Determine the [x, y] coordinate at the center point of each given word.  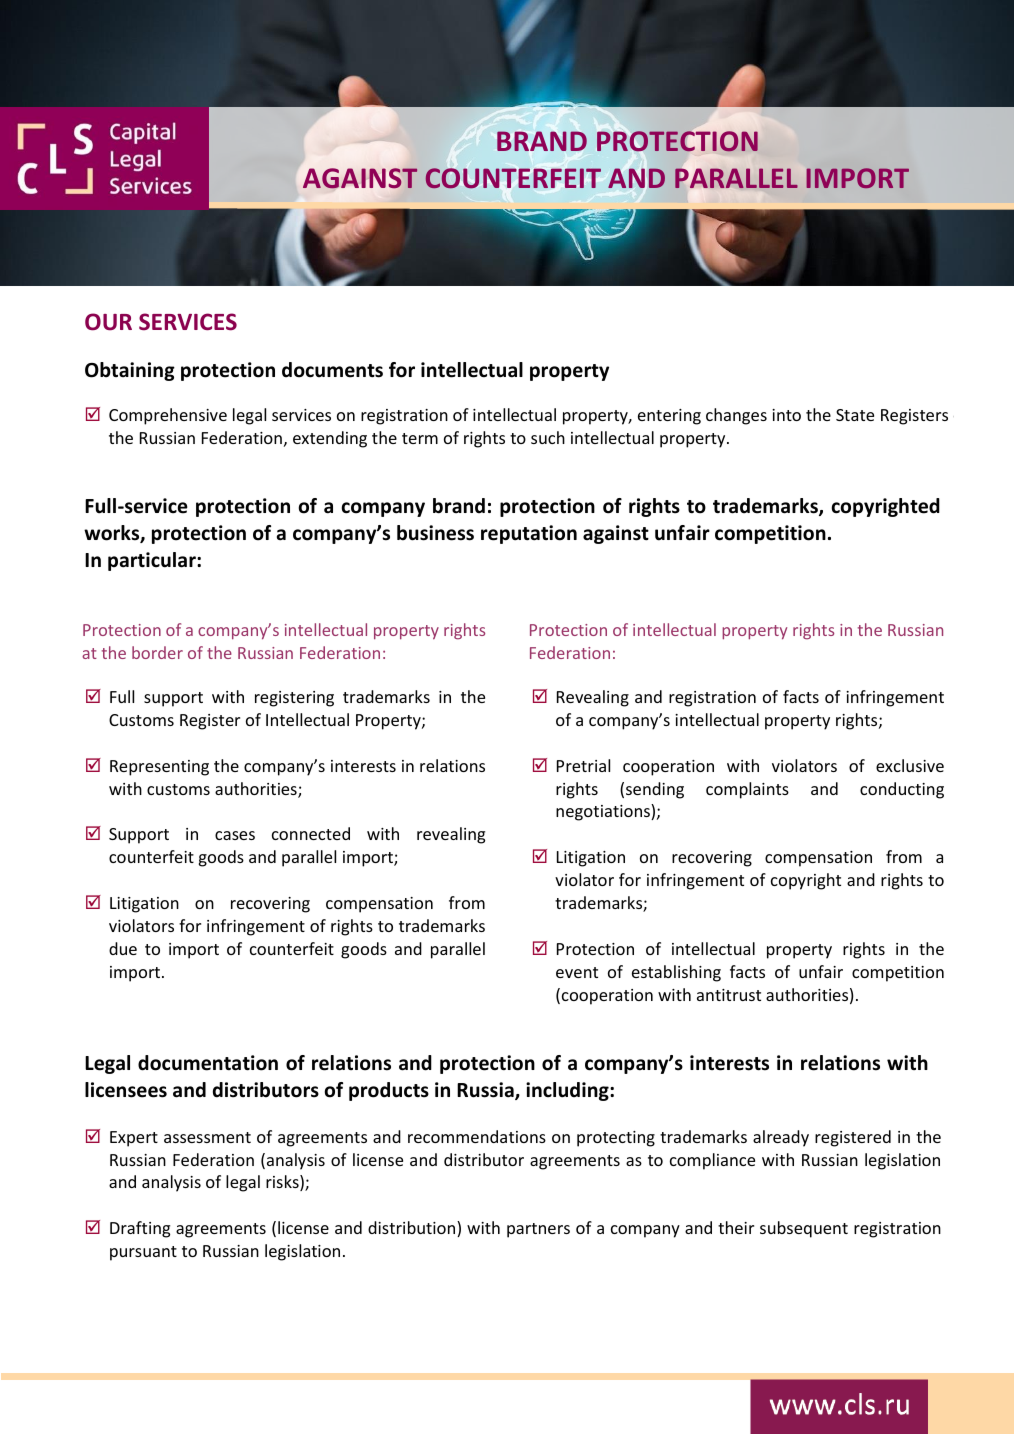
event [577, 972]
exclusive [910, 765]
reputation [529, 534]
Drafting [140, 1229]
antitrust [729, 995]
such [548, 437]
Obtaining [130, 371]
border [157, 652]
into [786, 415]
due [123, 948]
